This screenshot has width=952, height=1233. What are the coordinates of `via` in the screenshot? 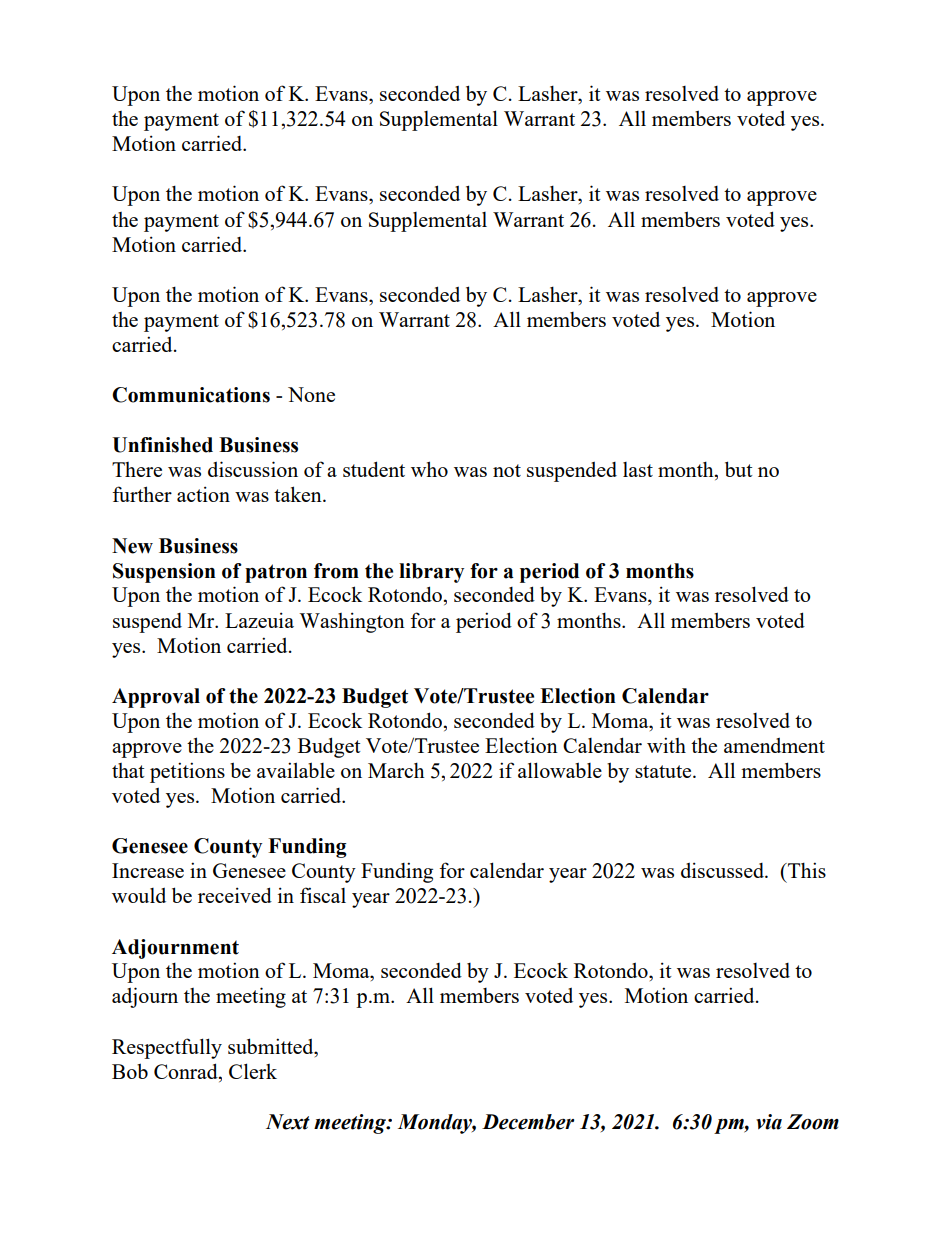 It's located at (769, 1122).
